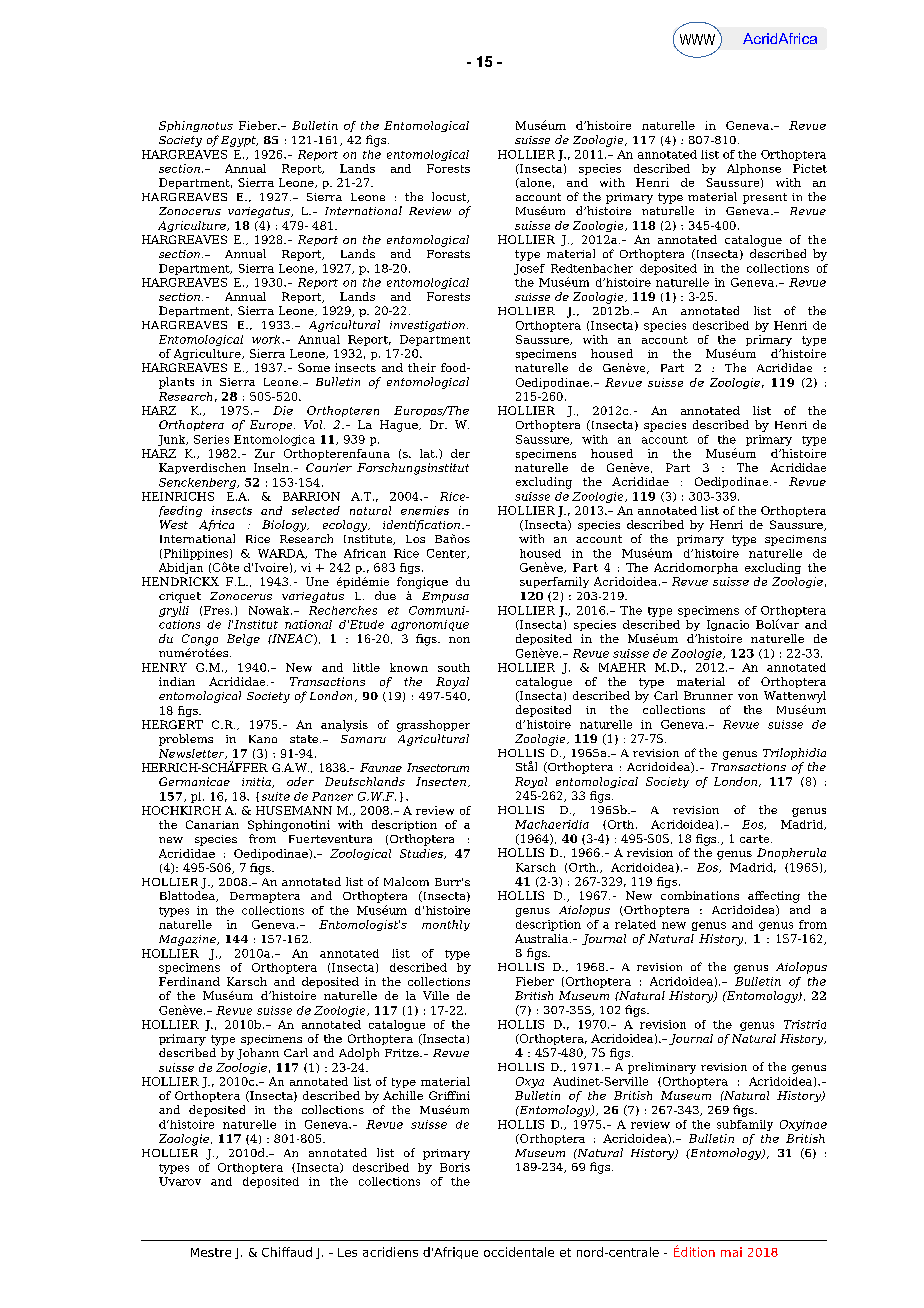 This image has width=924, height=1308. What do you see at coordinates (267, 339) in the image?
I see `work` at bounding box center [267, 339].
